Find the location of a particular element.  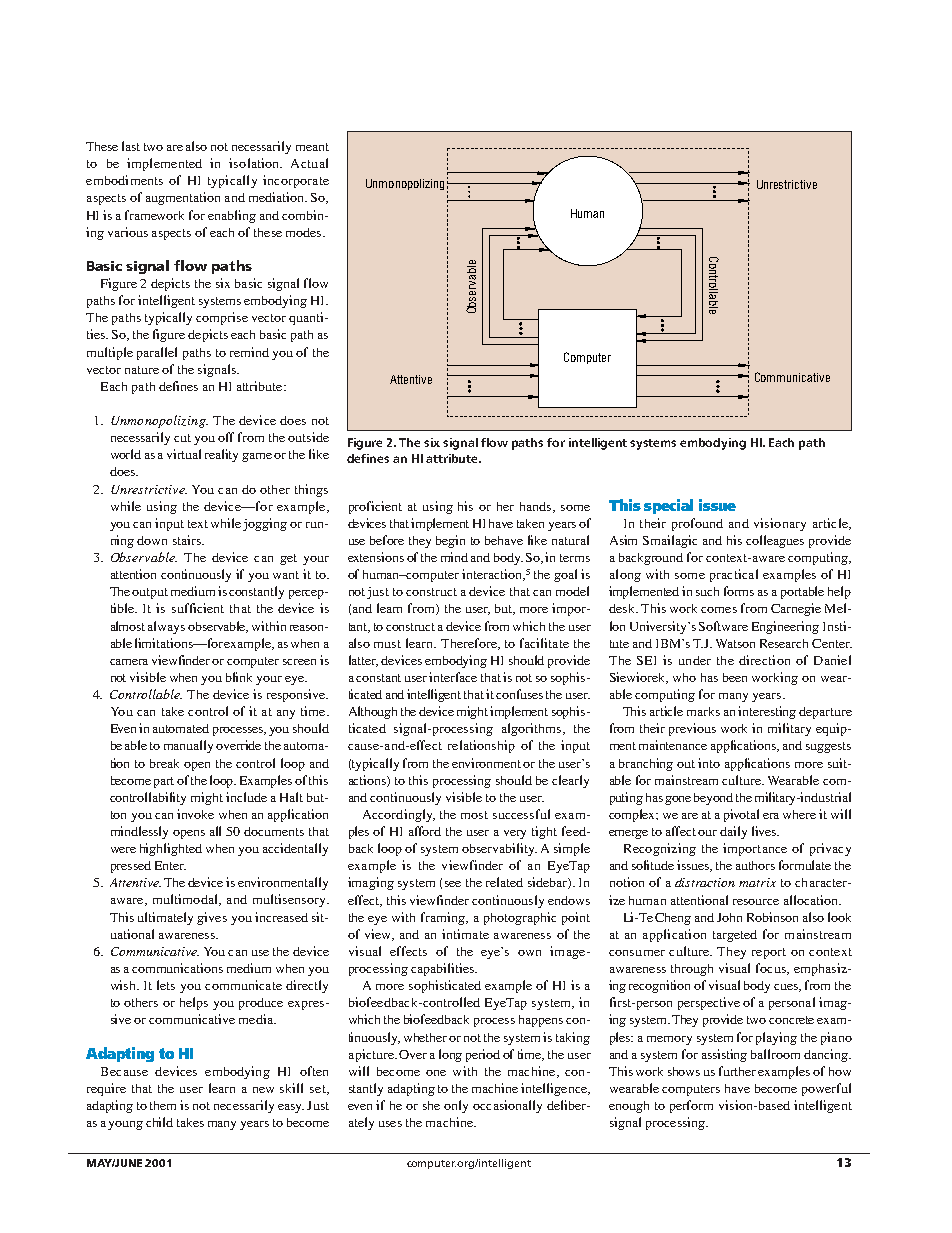

meant is located at coordinates (312, 147).
